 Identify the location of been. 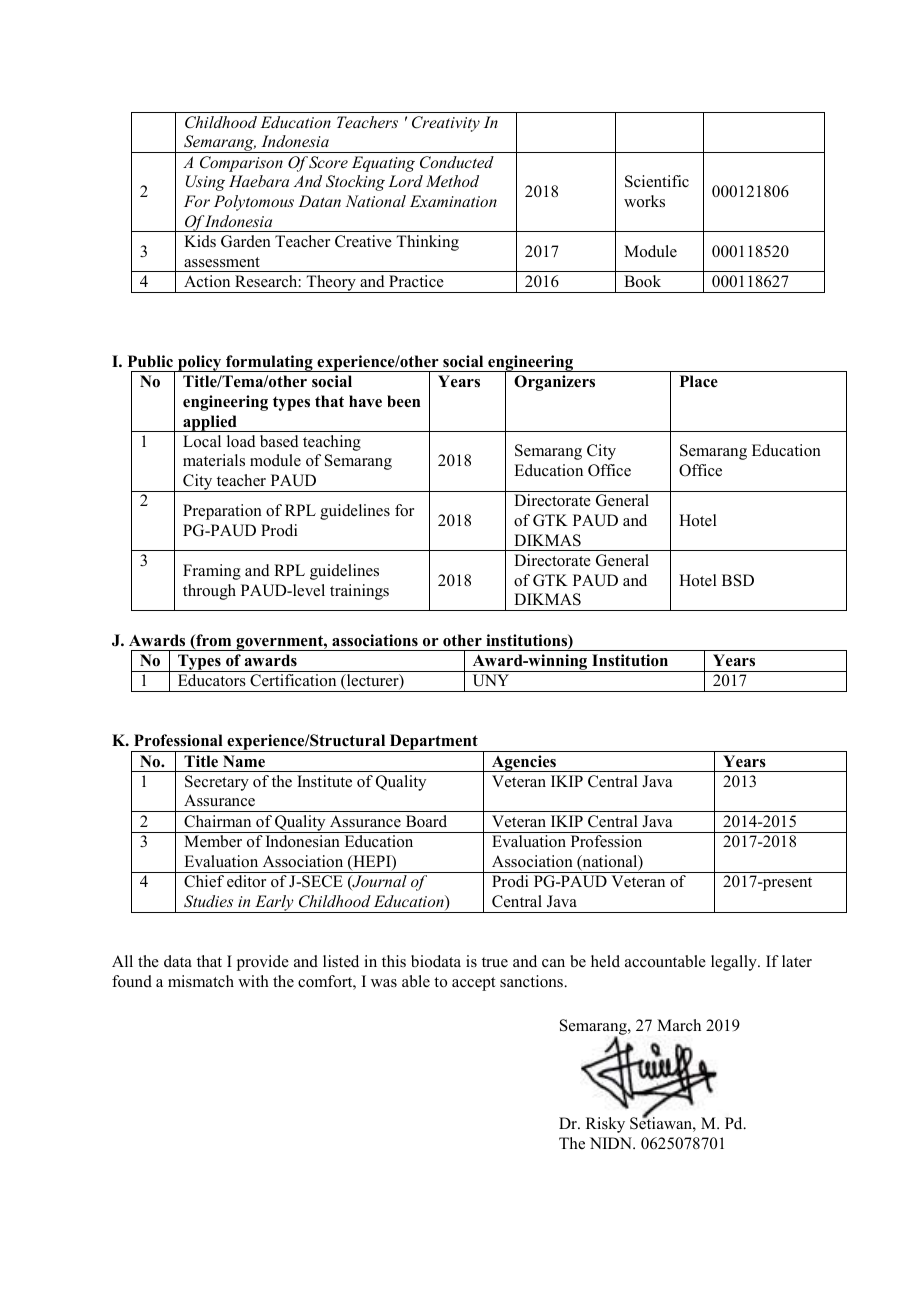
(403, 401).
